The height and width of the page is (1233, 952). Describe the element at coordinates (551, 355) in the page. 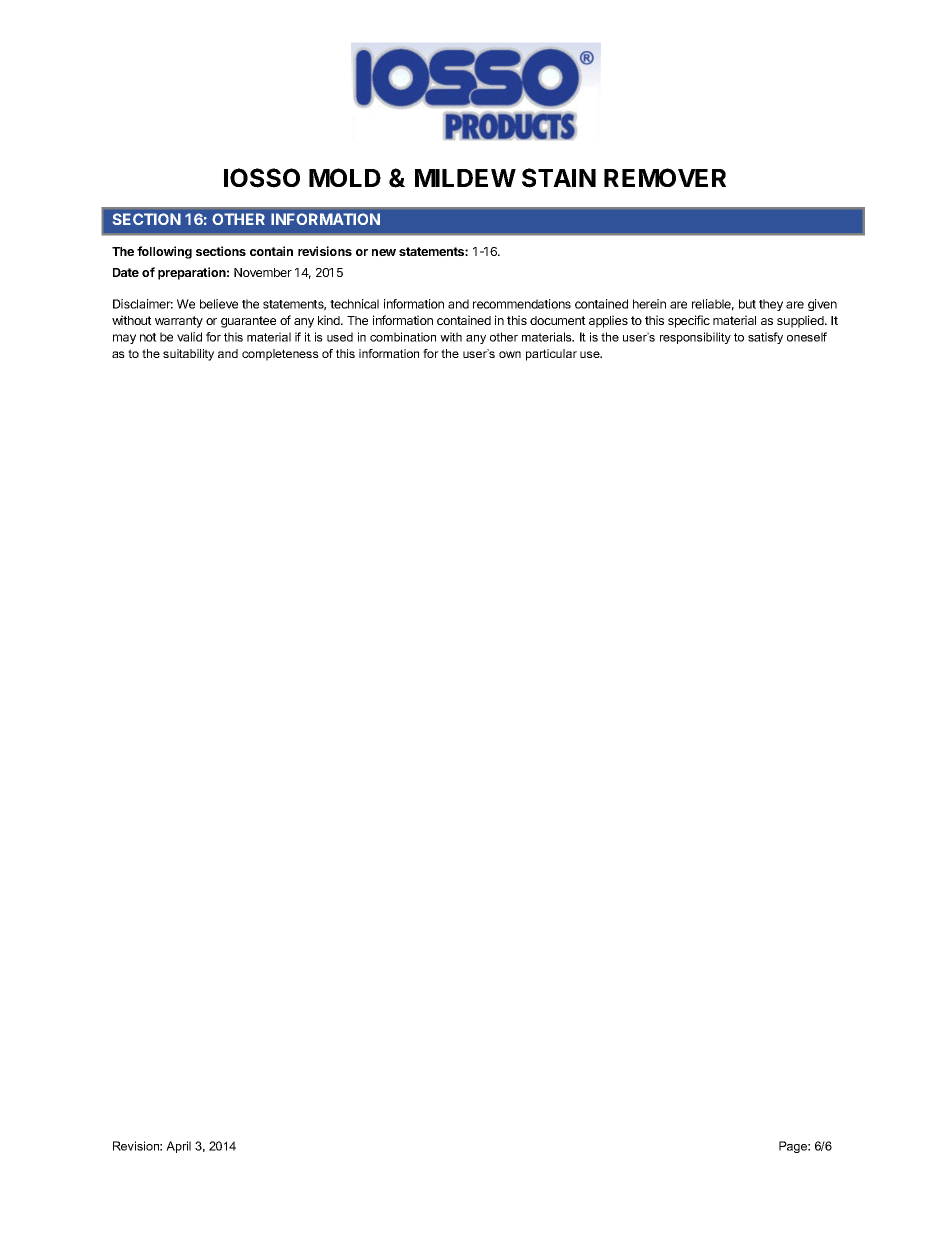

I see `particular` at that location.
